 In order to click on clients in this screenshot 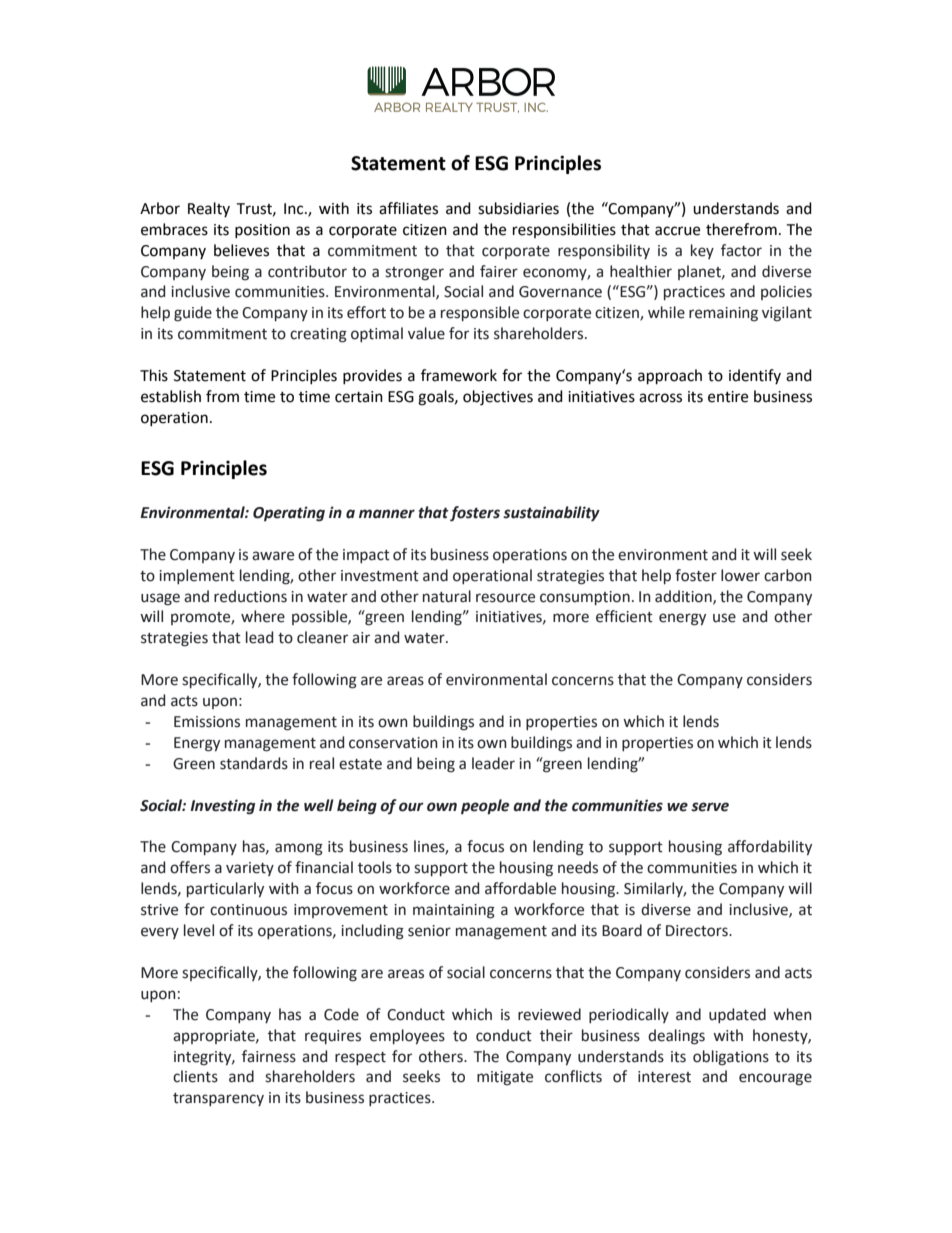, I will do `click(195, 1076)`.
